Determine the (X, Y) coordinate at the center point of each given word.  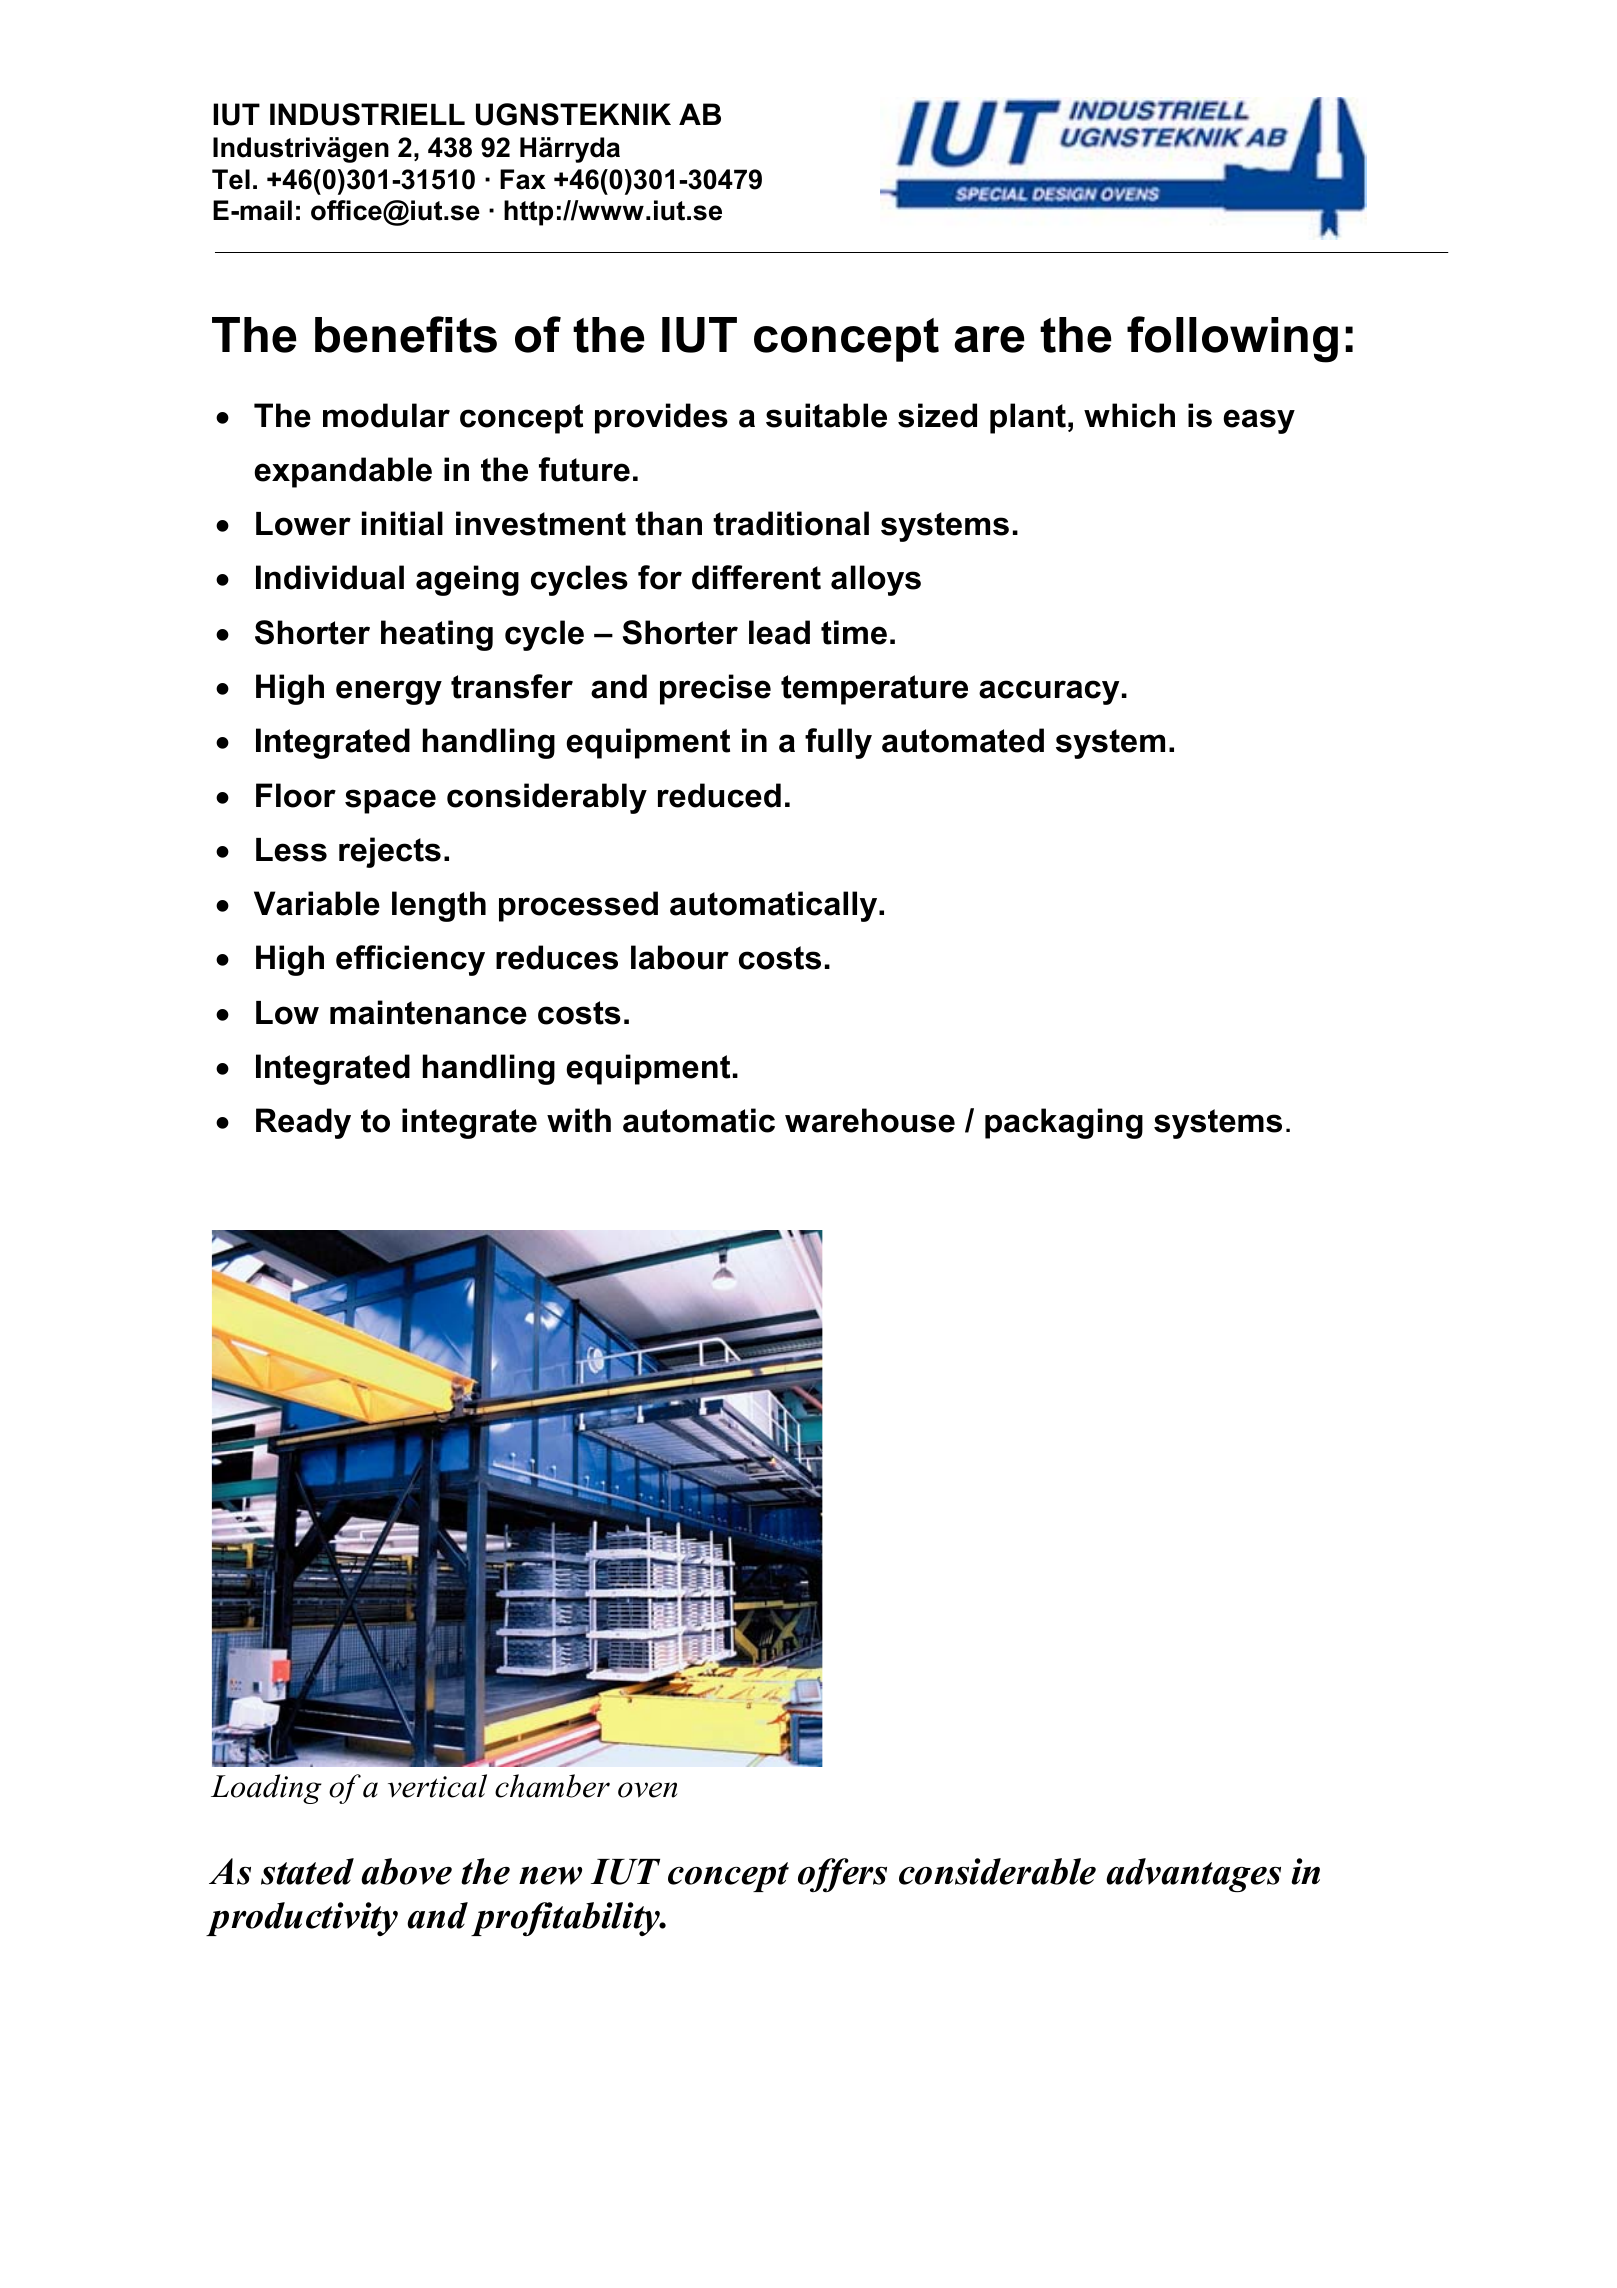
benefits (406, 334)
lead (779, 632)
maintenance (428, 1012)
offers (842, 1875)
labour (680, 957)
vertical (437, 1786)
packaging (1064, 1123)
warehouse (870, 1120)
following (1232, 339)
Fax (523, 179)
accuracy (1049, 692)
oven (647, 1790)
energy (389, 692)
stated (307, 1871)
